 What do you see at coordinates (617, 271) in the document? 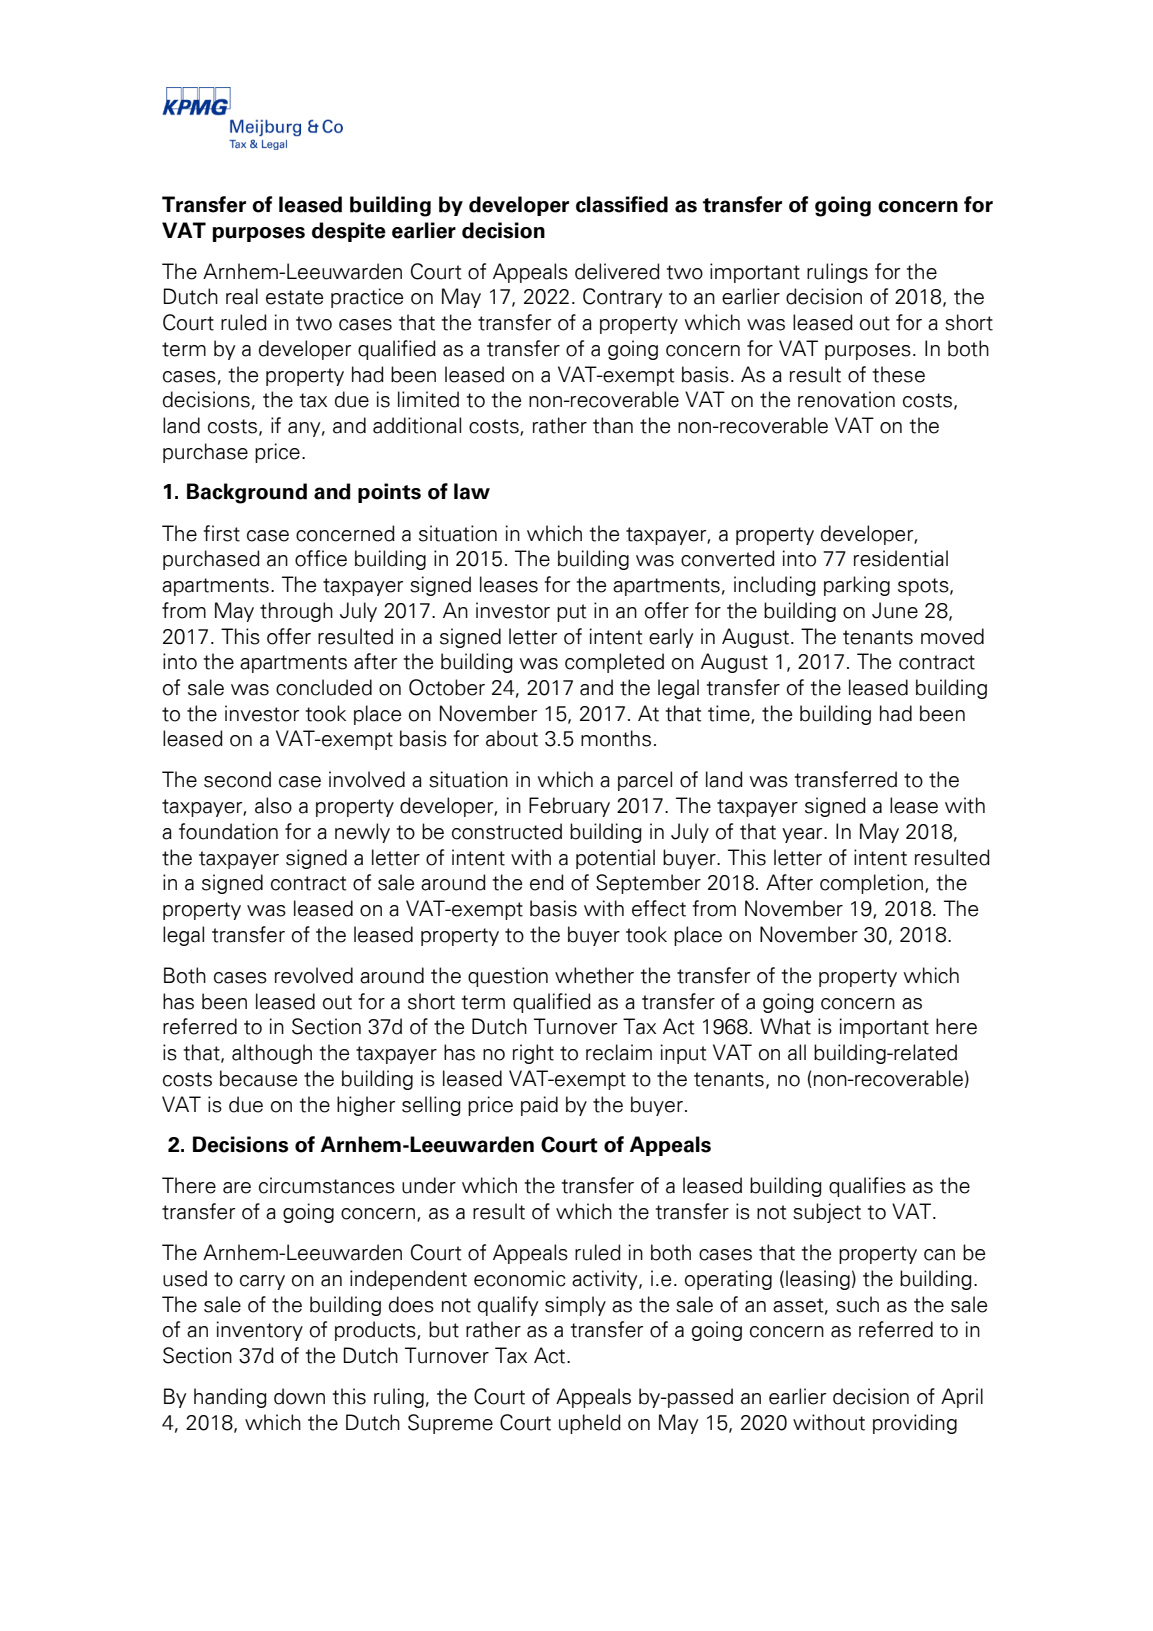
I see `delivered` at bounding box center [617, 271].
